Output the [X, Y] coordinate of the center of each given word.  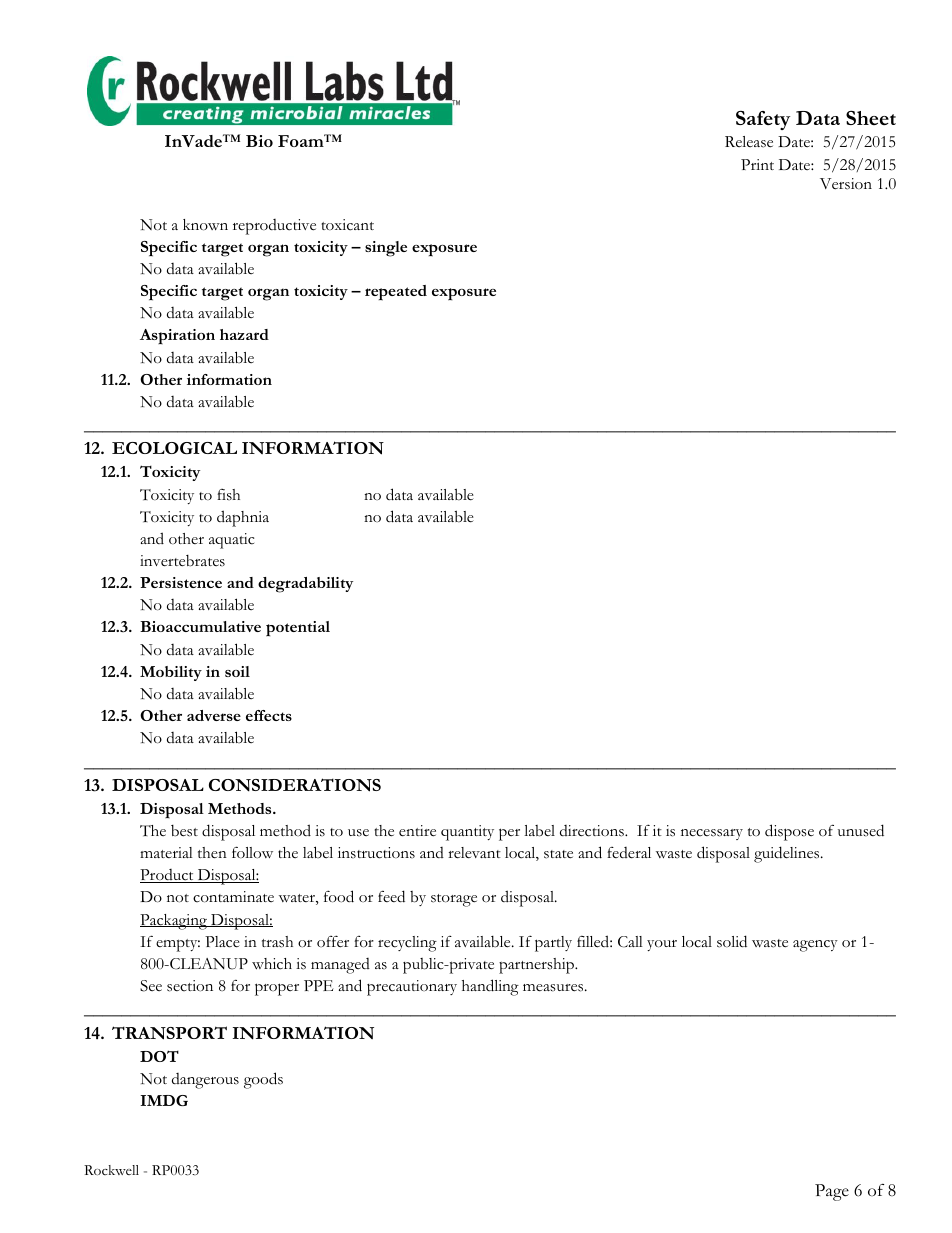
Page [832, 1192]
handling [490, 987]
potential [298, 629]
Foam [302, 140]
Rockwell [111, 1170]
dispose [789, 832]
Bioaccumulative [200, 626]
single [386, 249]
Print [757, 164]
